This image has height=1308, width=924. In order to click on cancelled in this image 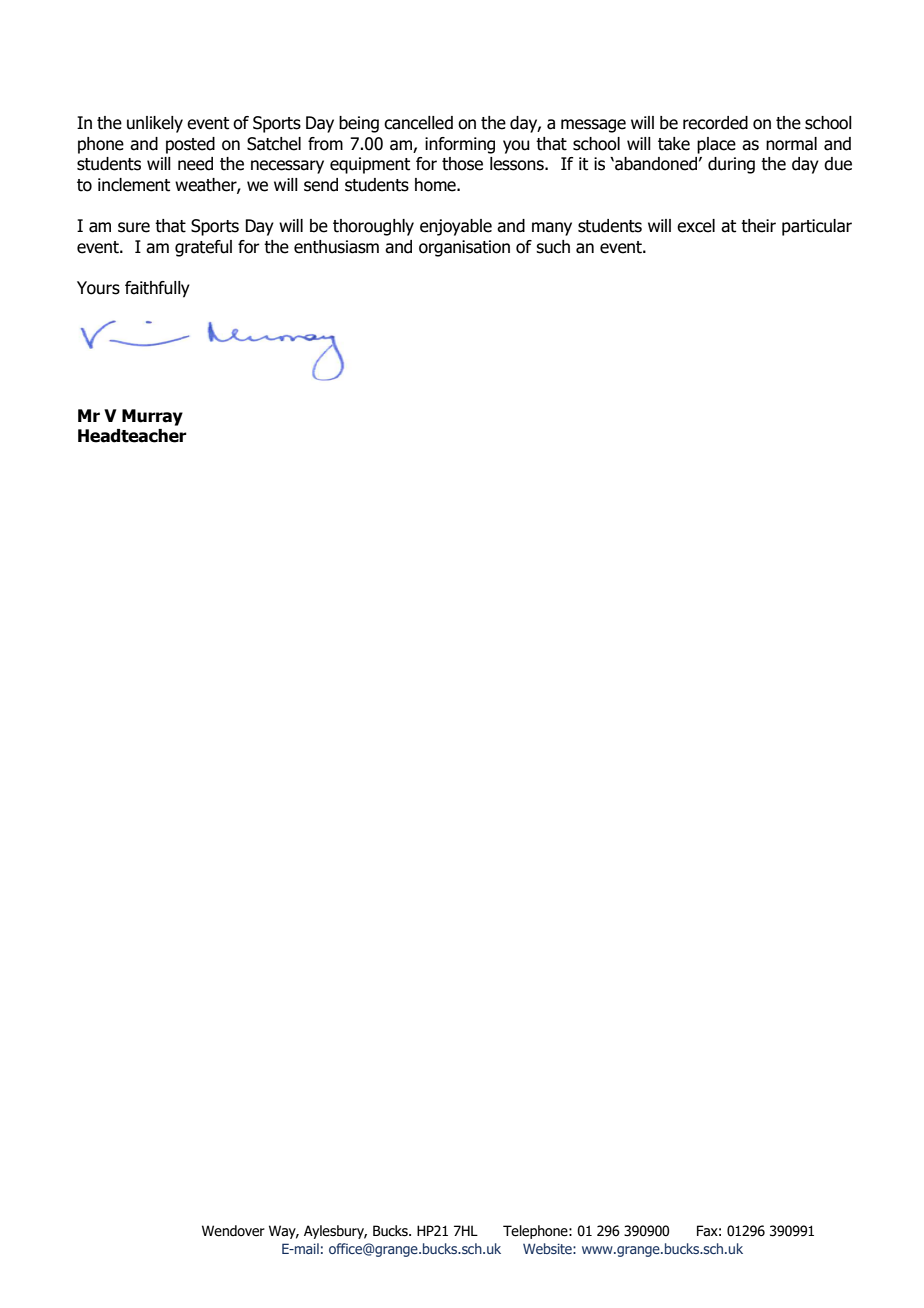, I will do `click(418, 123)`.
